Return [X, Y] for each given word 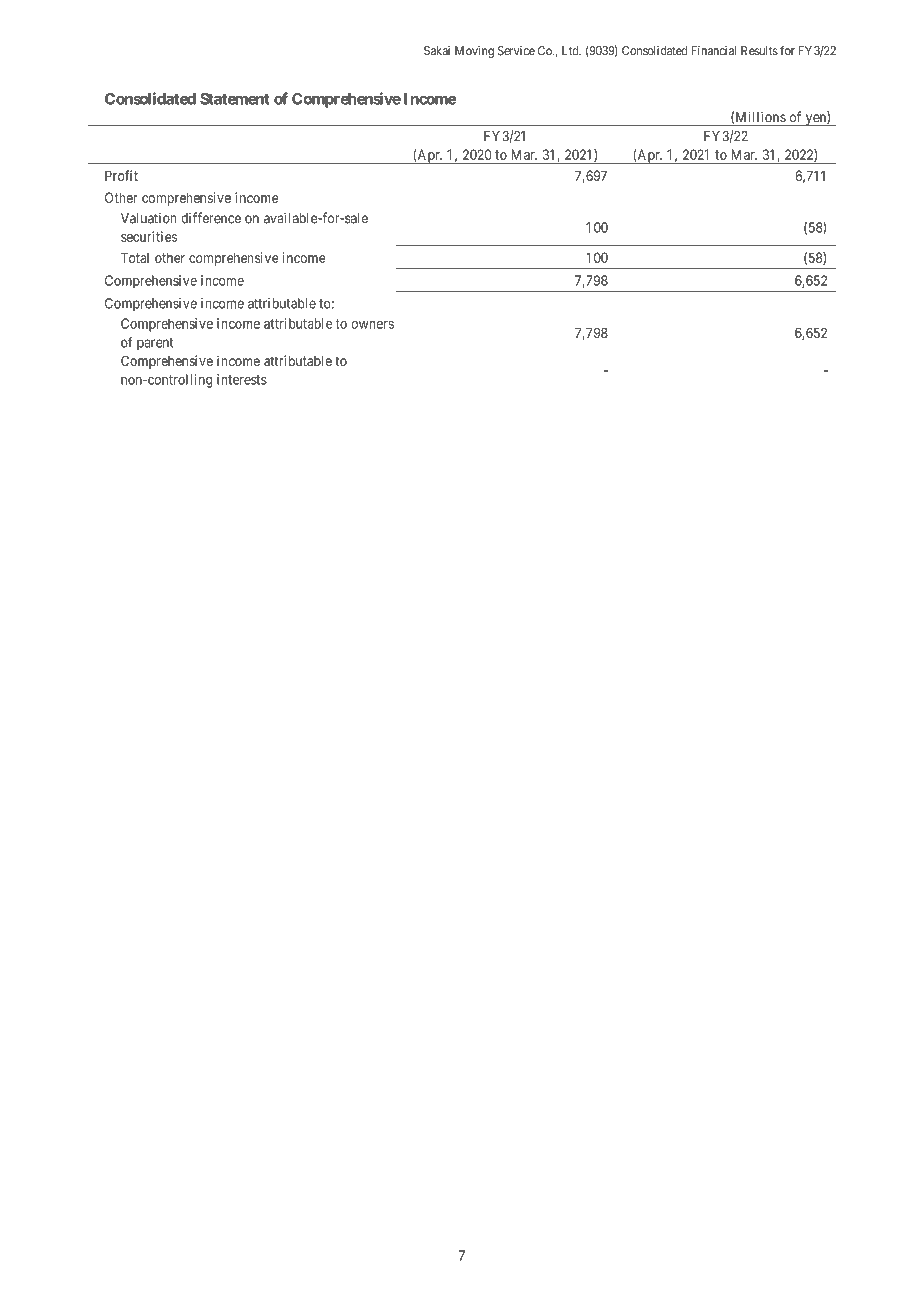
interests [242, 379]
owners [372, 325]
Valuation [148, 218]
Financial [713, 51]
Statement [235, 99]
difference [211, 218]
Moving [474, 52]
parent [155, 344]
